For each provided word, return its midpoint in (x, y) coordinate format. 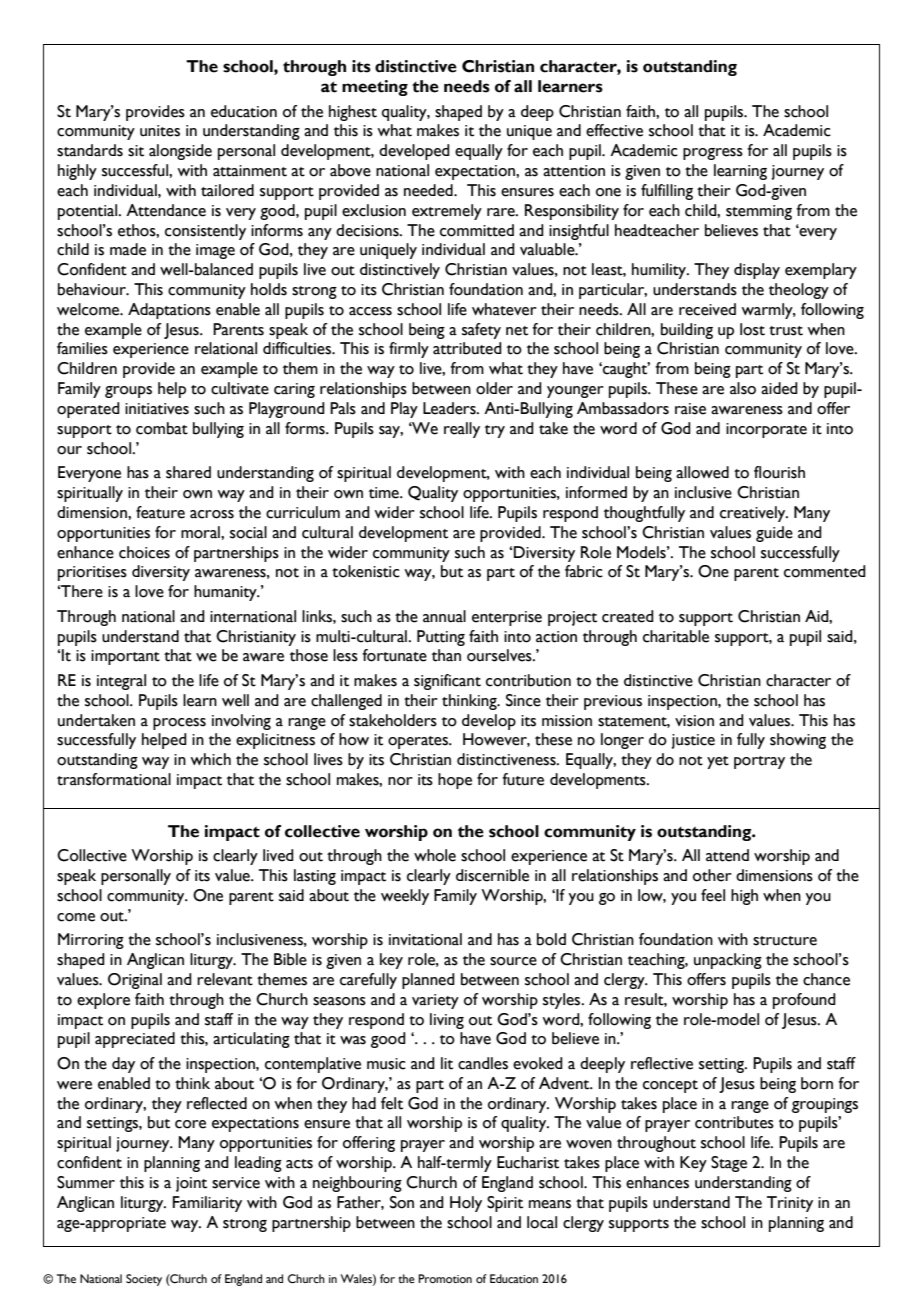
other (712, 875)
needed (429, 190)
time (385, 493)
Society (144, 1280)
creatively (754, 514)
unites (160, 131)
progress (713, 154)
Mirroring (91, 941)
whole (435, 855)
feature (160, 512)
